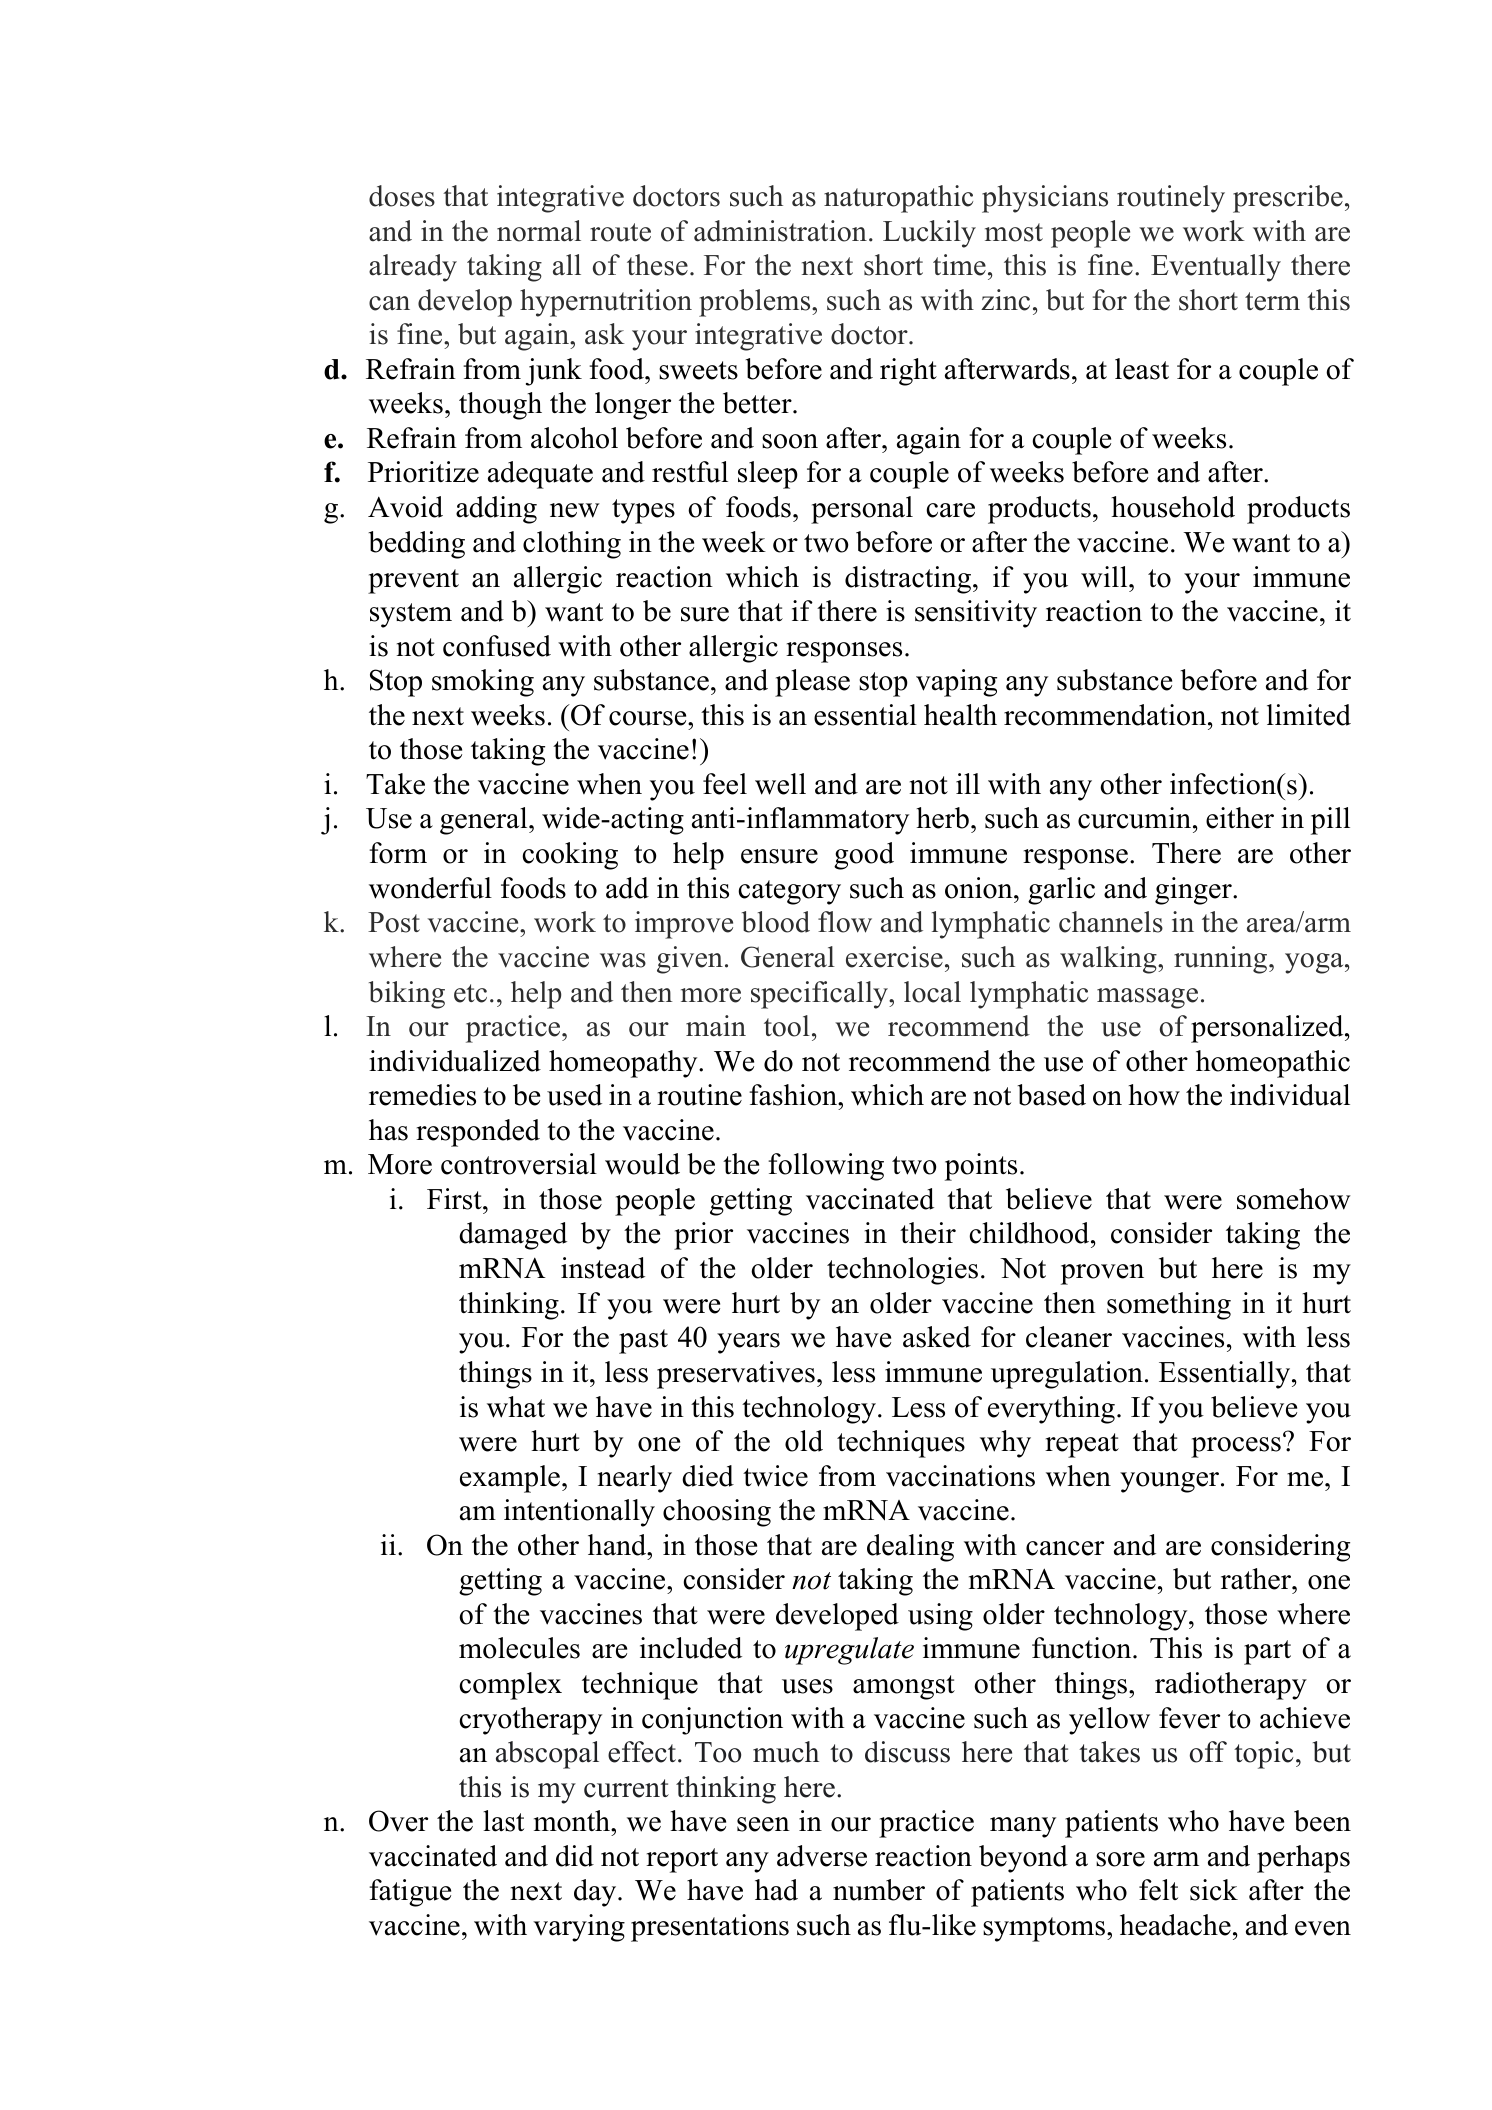  What do you see at coordinates (1272, 301) in the page?
I see `term` at bounding box center [1272, 301].
